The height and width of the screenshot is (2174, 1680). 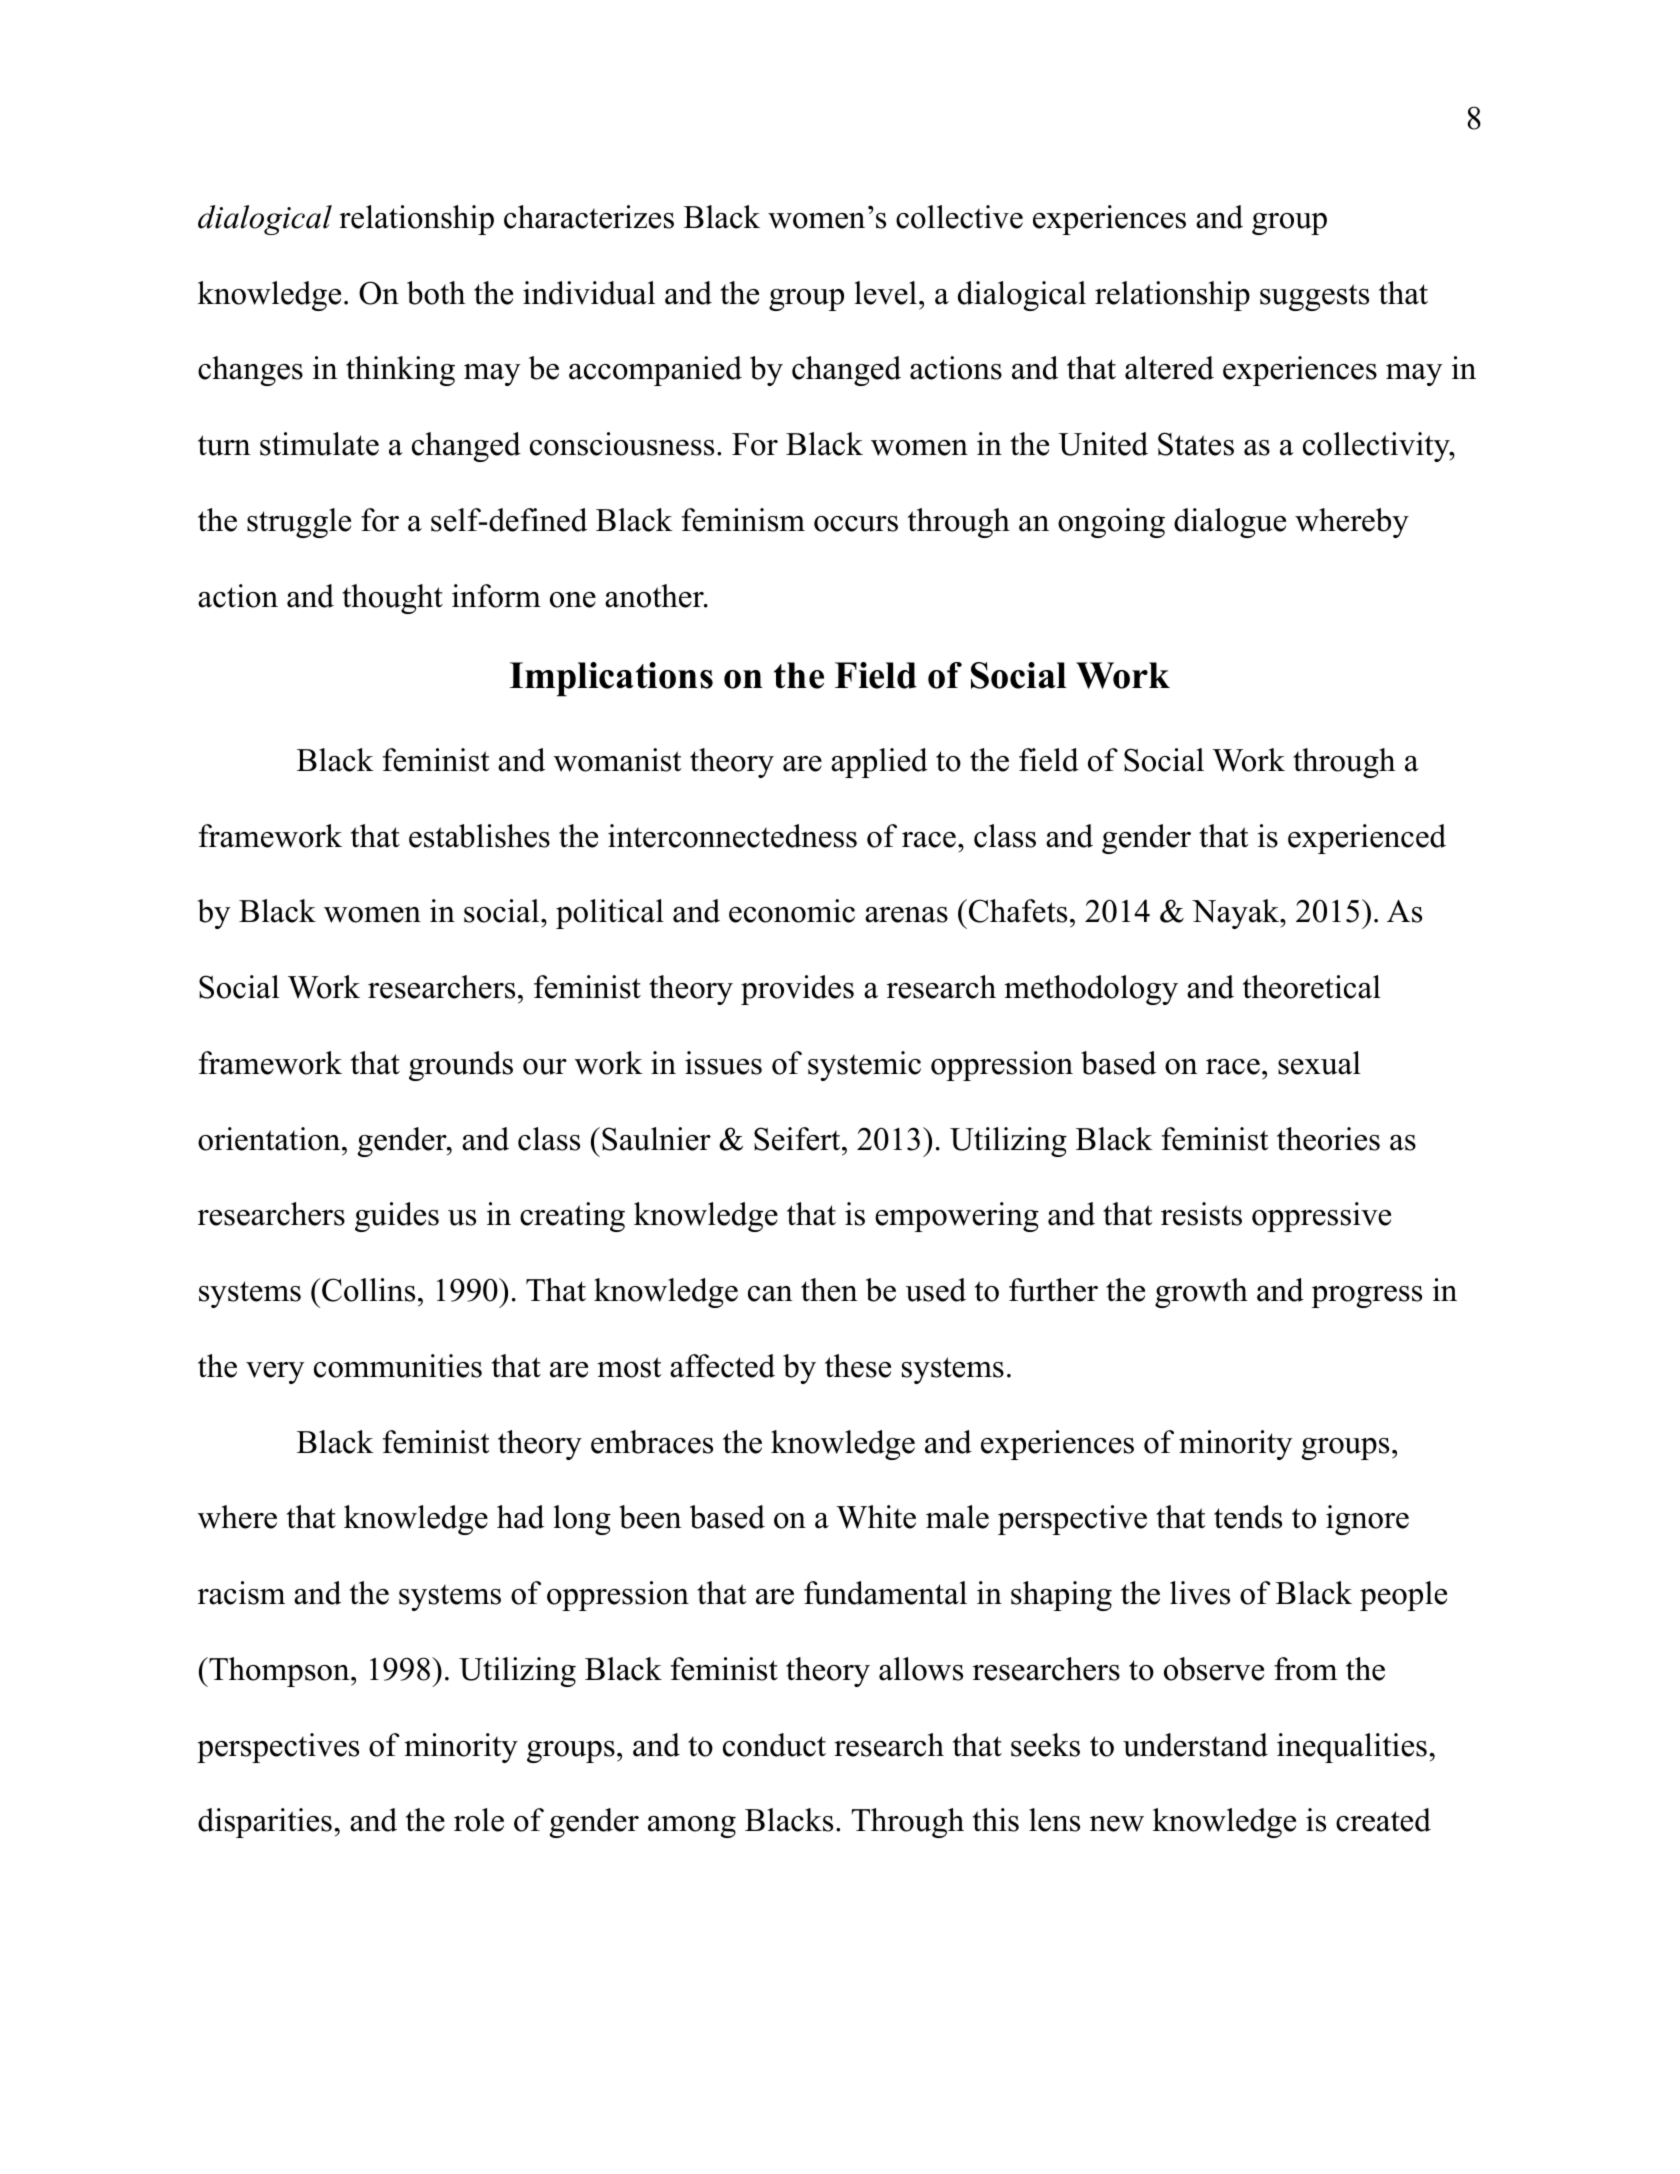 I want to click on provides, so click(x=797, y=990).
